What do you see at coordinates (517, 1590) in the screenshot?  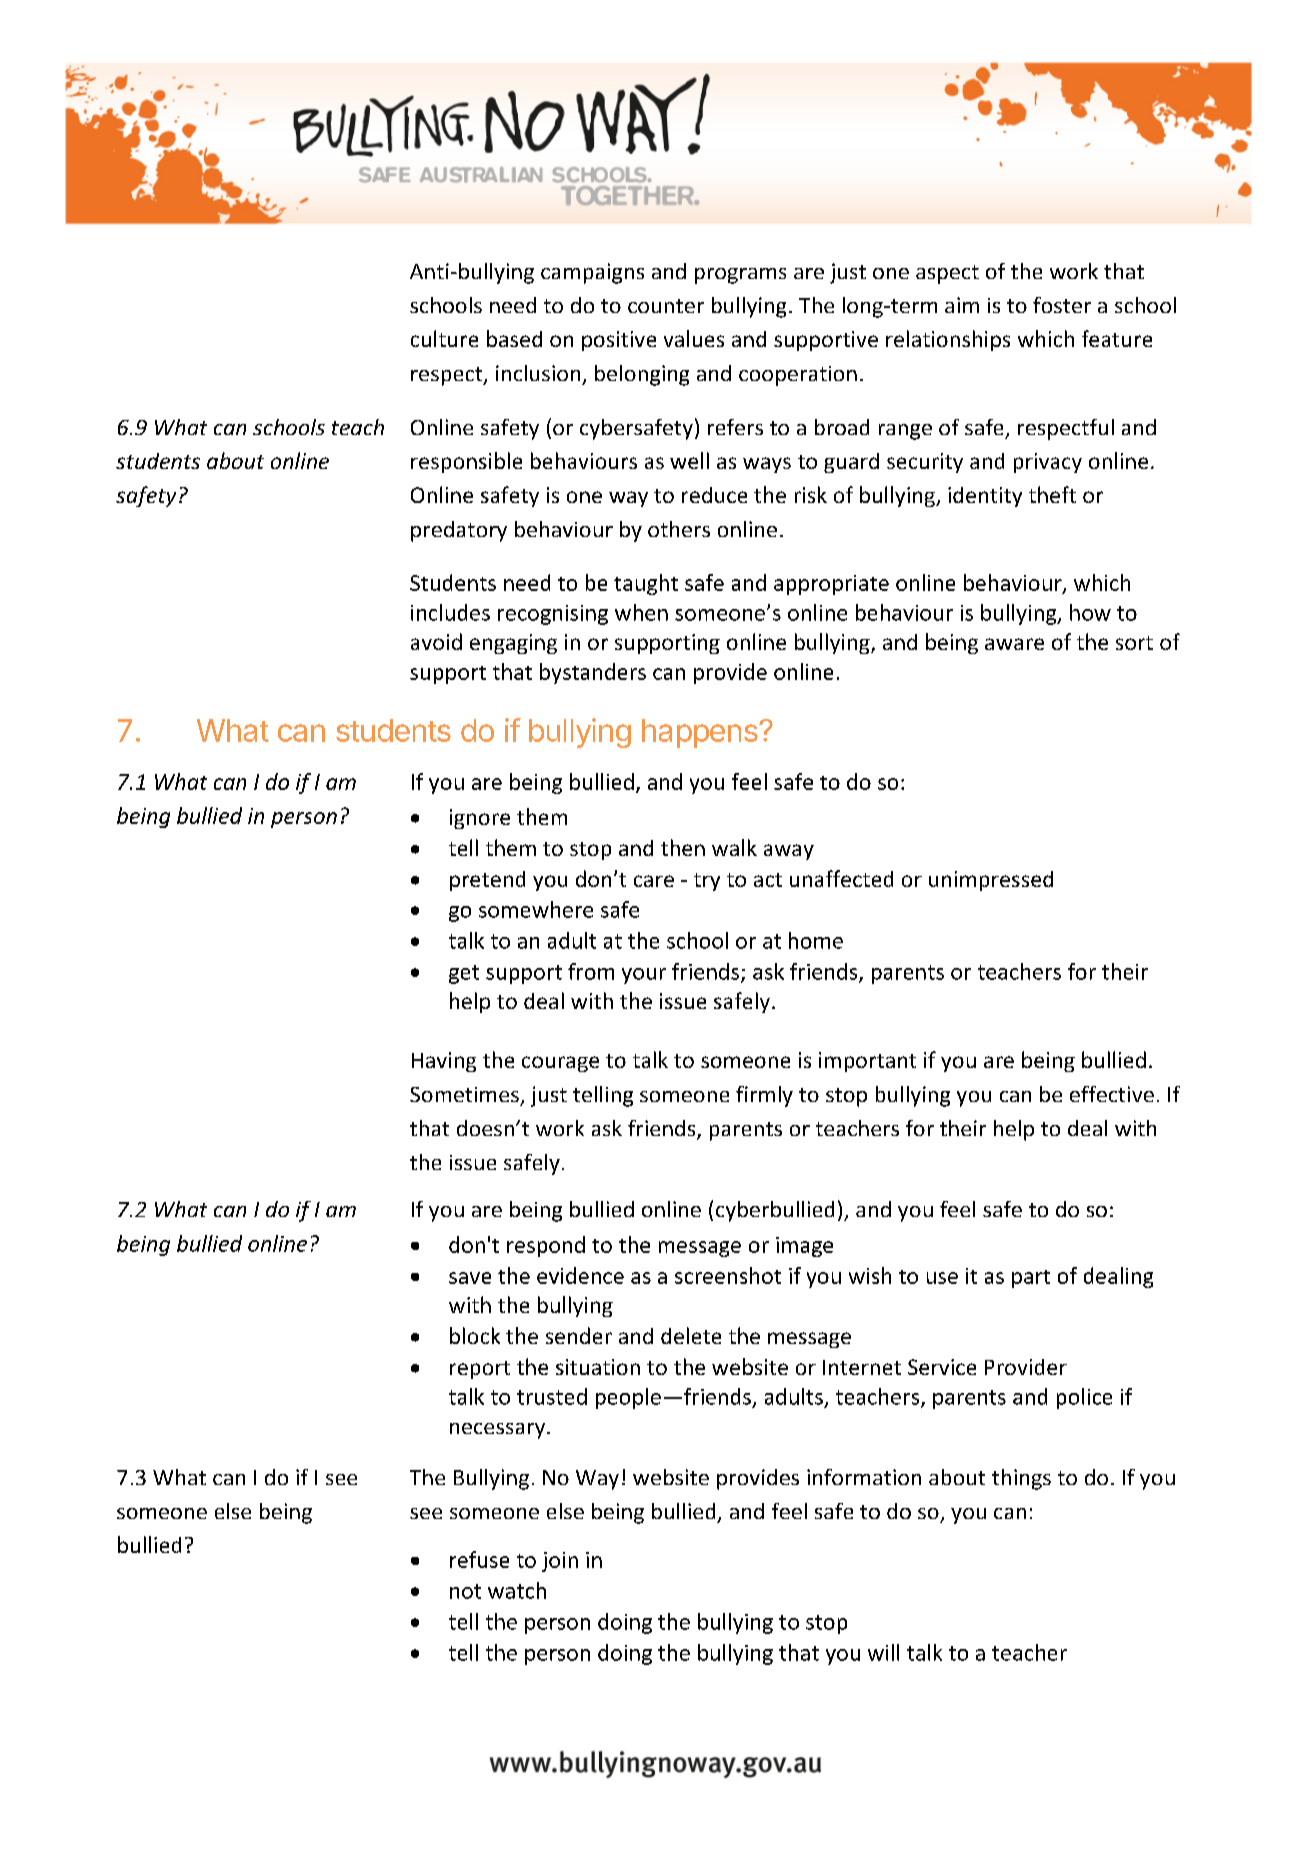 I see `watch` at bounding box center [517, 1590].
